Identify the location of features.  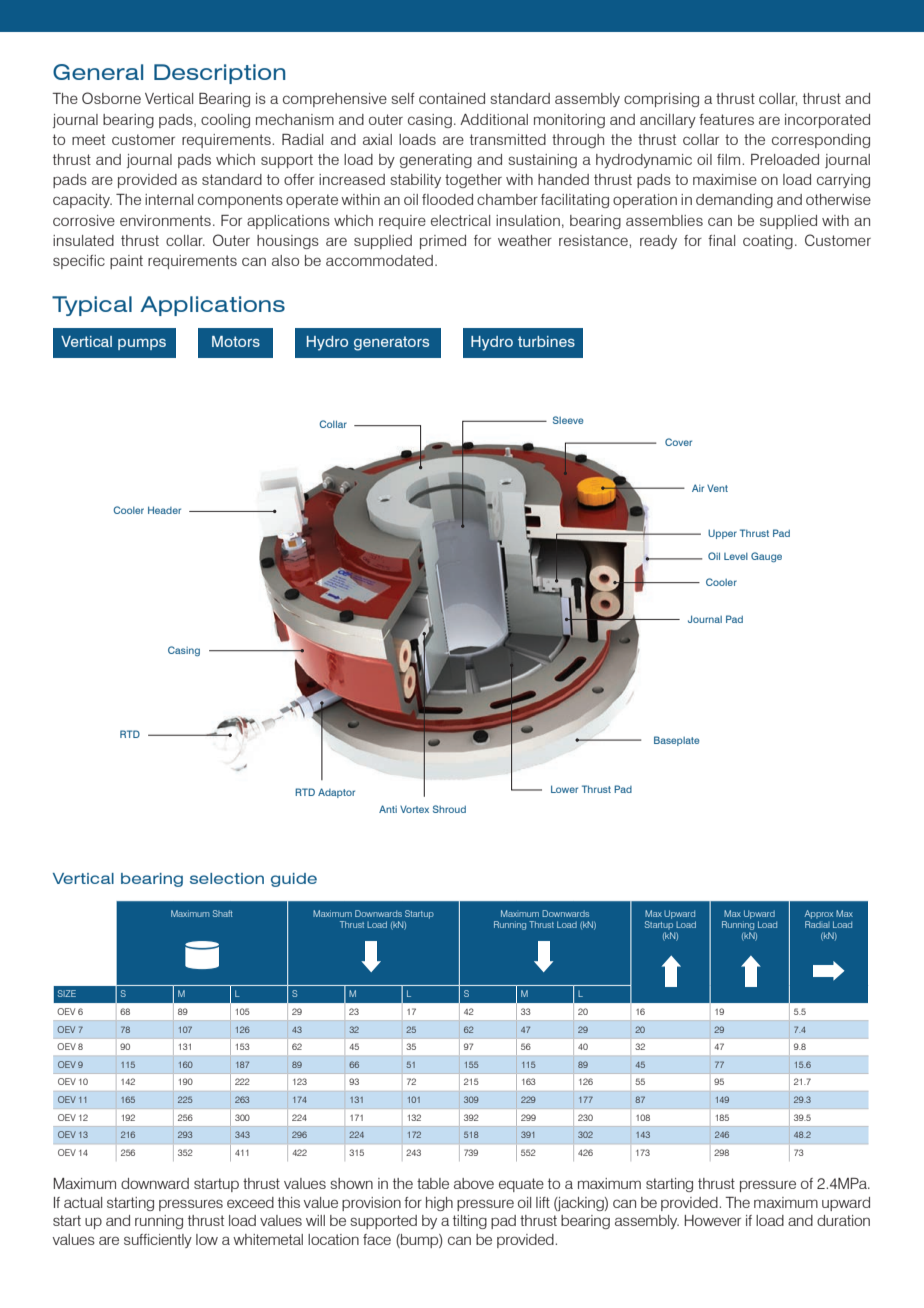
(726, 119).
